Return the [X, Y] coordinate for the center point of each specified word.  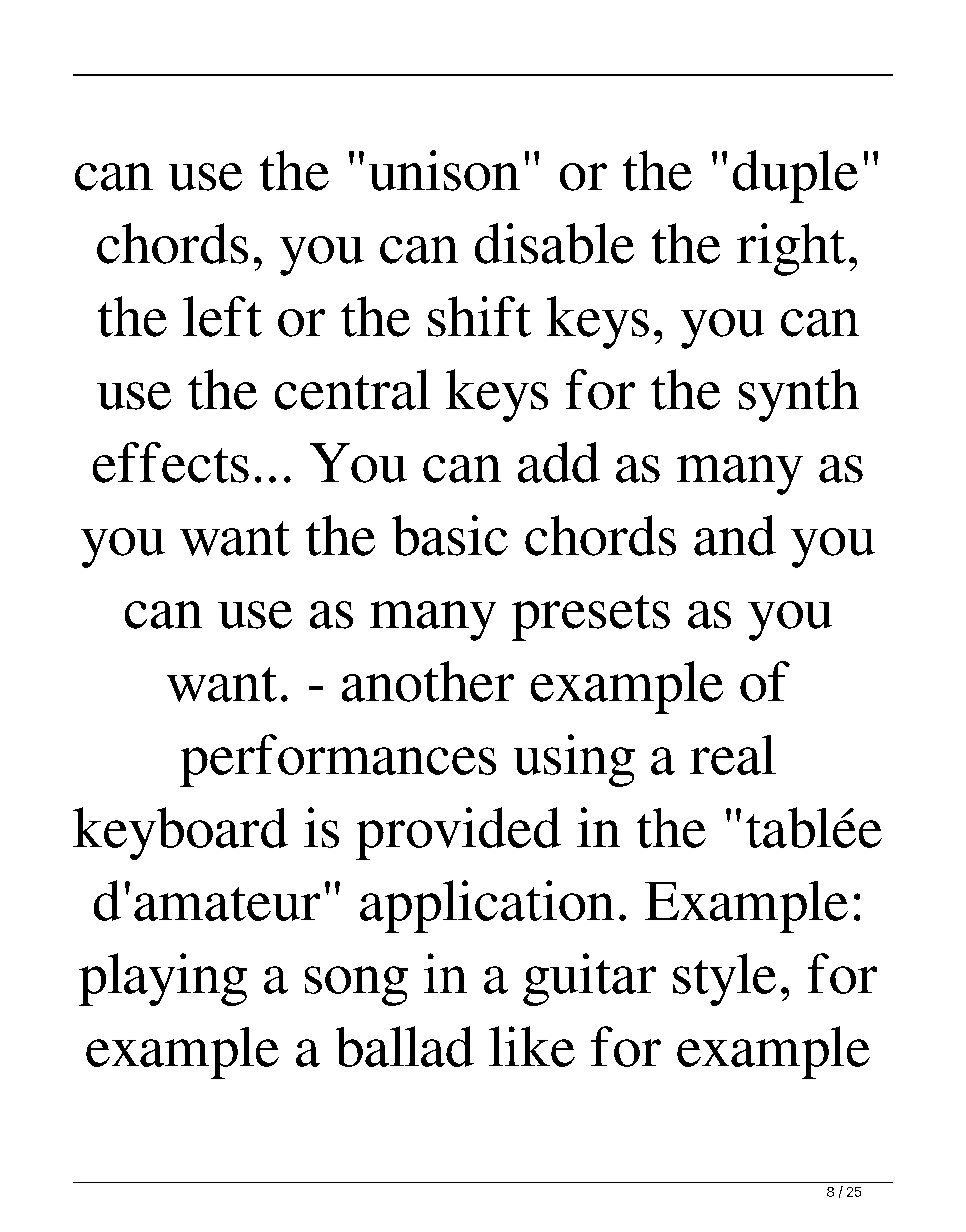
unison [444, 170]
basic [450, 535]
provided [458, 833]
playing [163, 979]
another [428, 681]
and [735, 535]
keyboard [180, 833]
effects [171, 462]
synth [799, 395]
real [733, 755]
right [791, 249]
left [222, 316]
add [559, 462]
